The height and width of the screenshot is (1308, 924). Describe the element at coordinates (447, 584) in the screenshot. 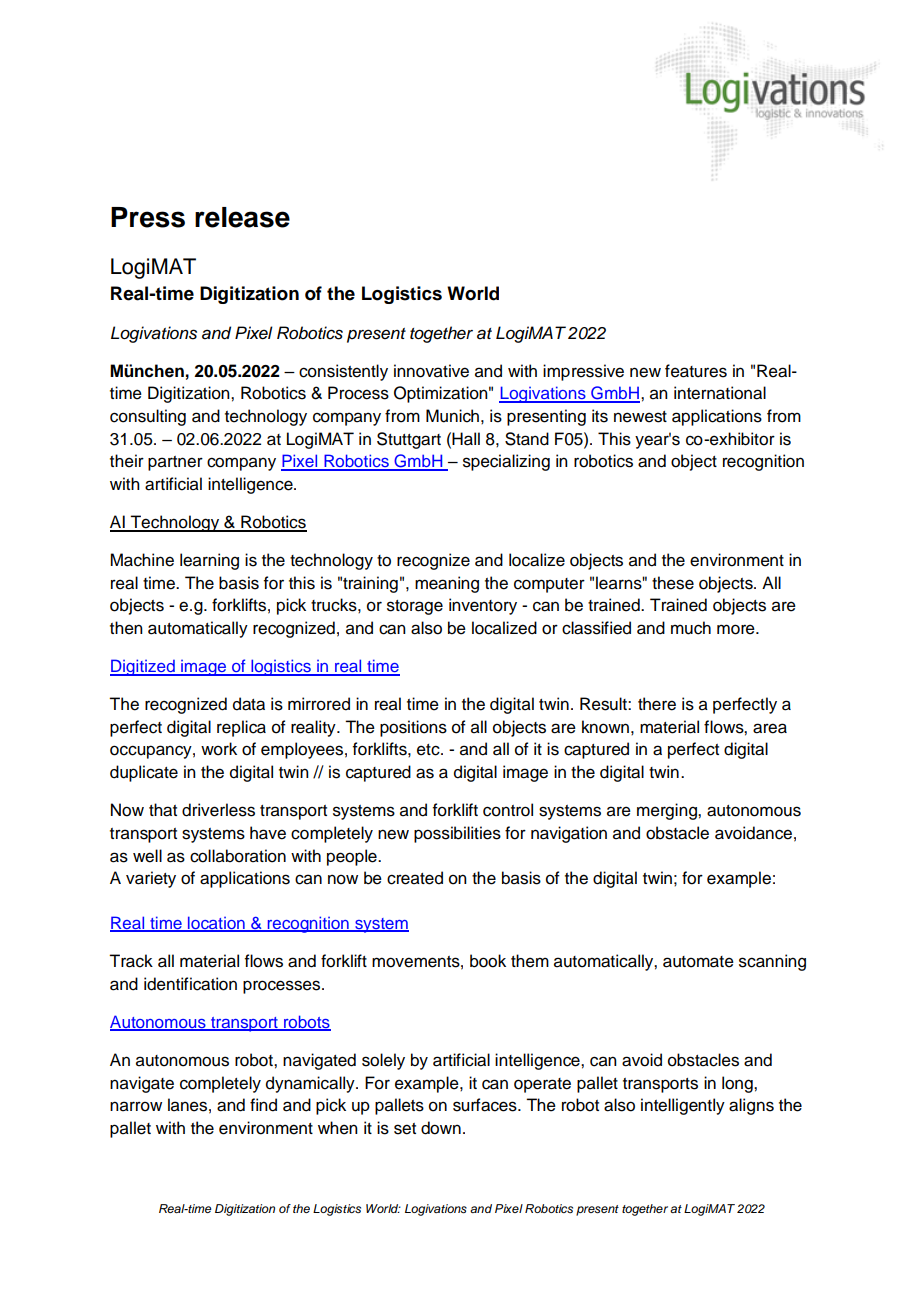

I see `meaning` at that location.
